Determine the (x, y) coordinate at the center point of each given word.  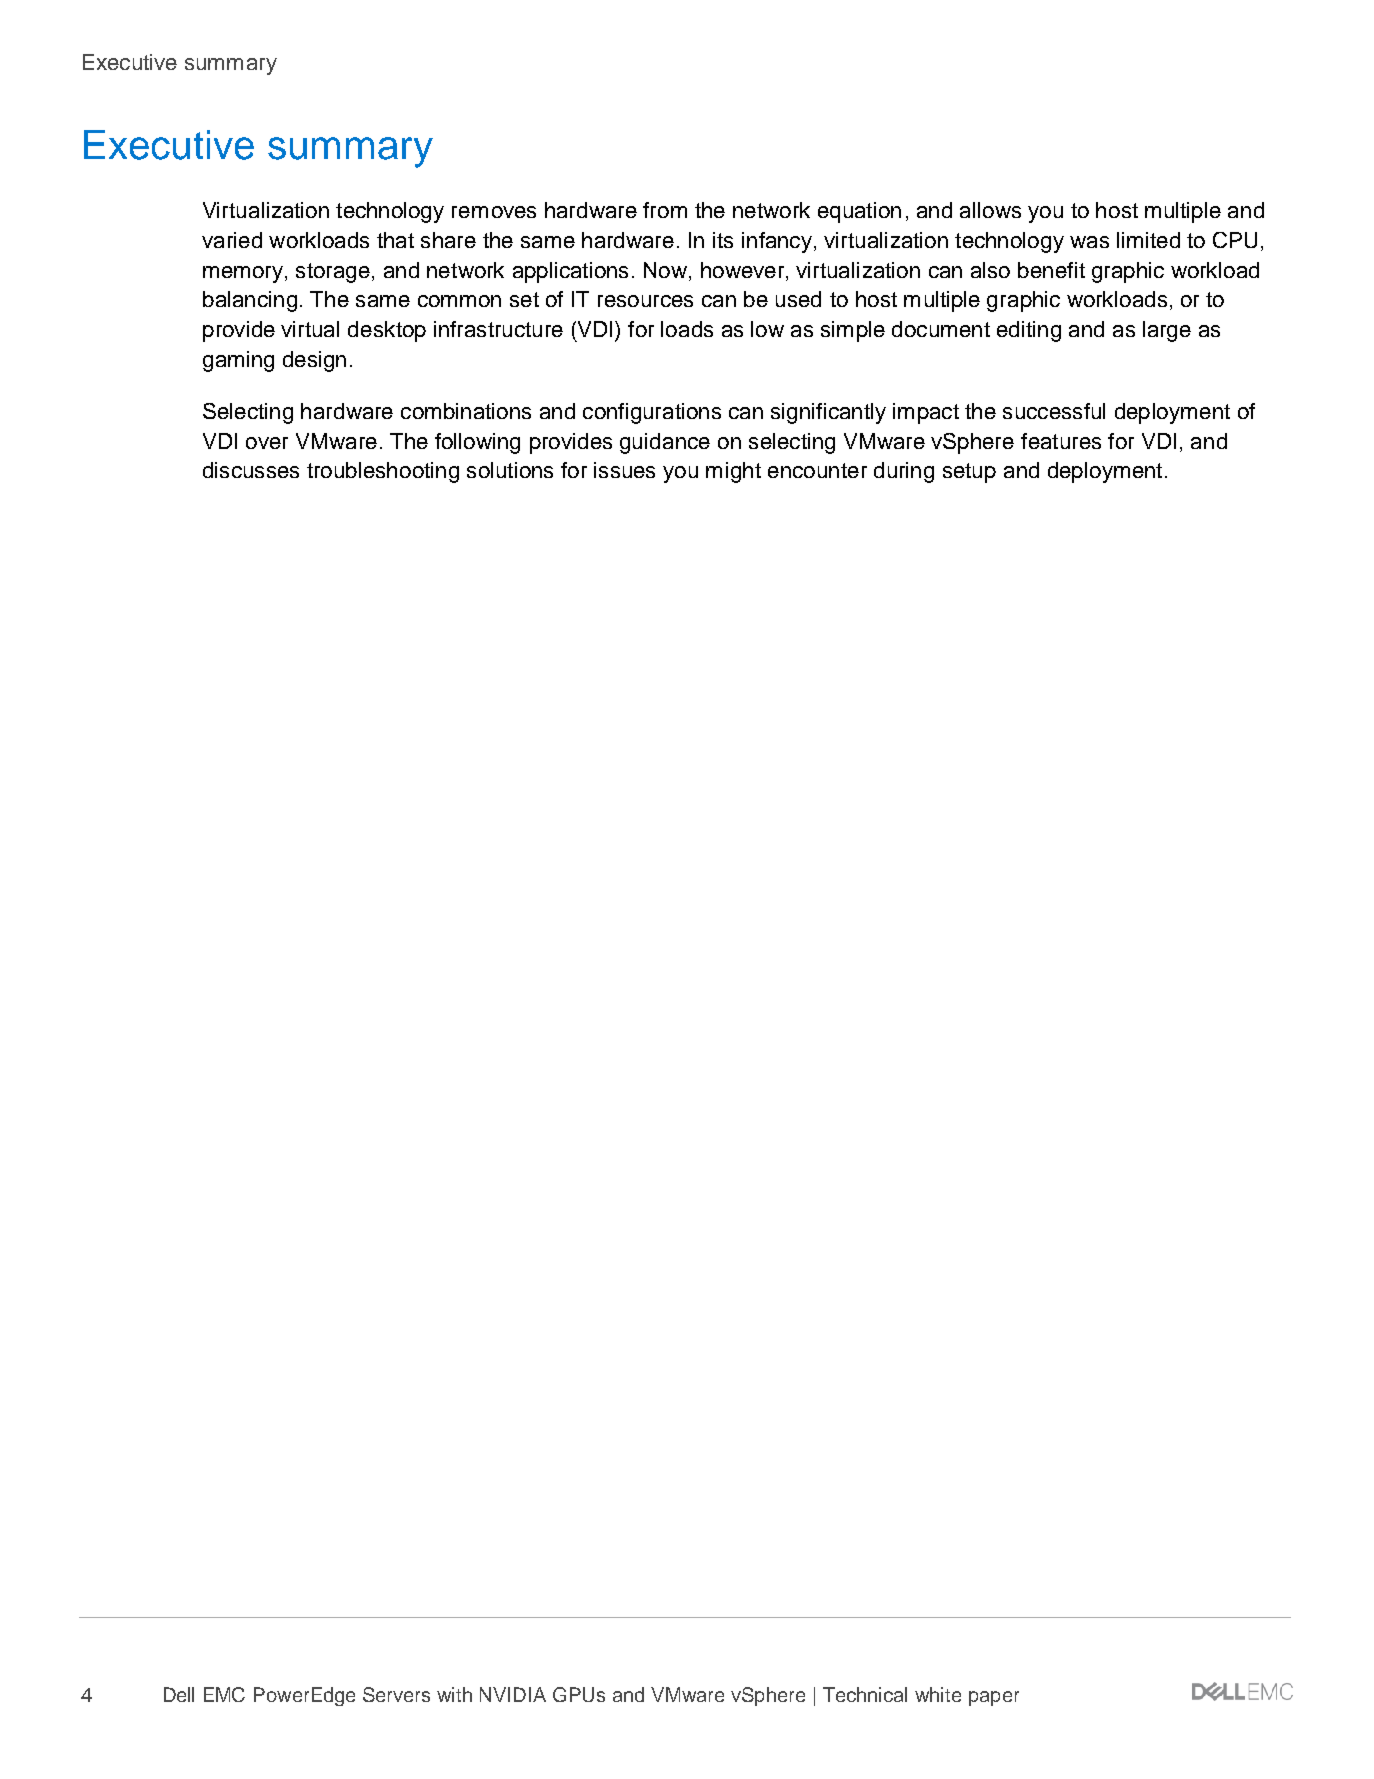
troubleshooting (383, 472)
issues (624, 470)
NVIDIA (513, 1694)
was (1089, 242)
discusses (251, 470)
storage (333, 273)
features (1061, 441)
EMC (224, 1694)
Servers (396, 1694)
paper (994, 1698)
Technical (865, 1694)
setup (969, 473)
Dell (179, 1694)
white (938, 1694)
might (733, 472)
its (723, 240)
